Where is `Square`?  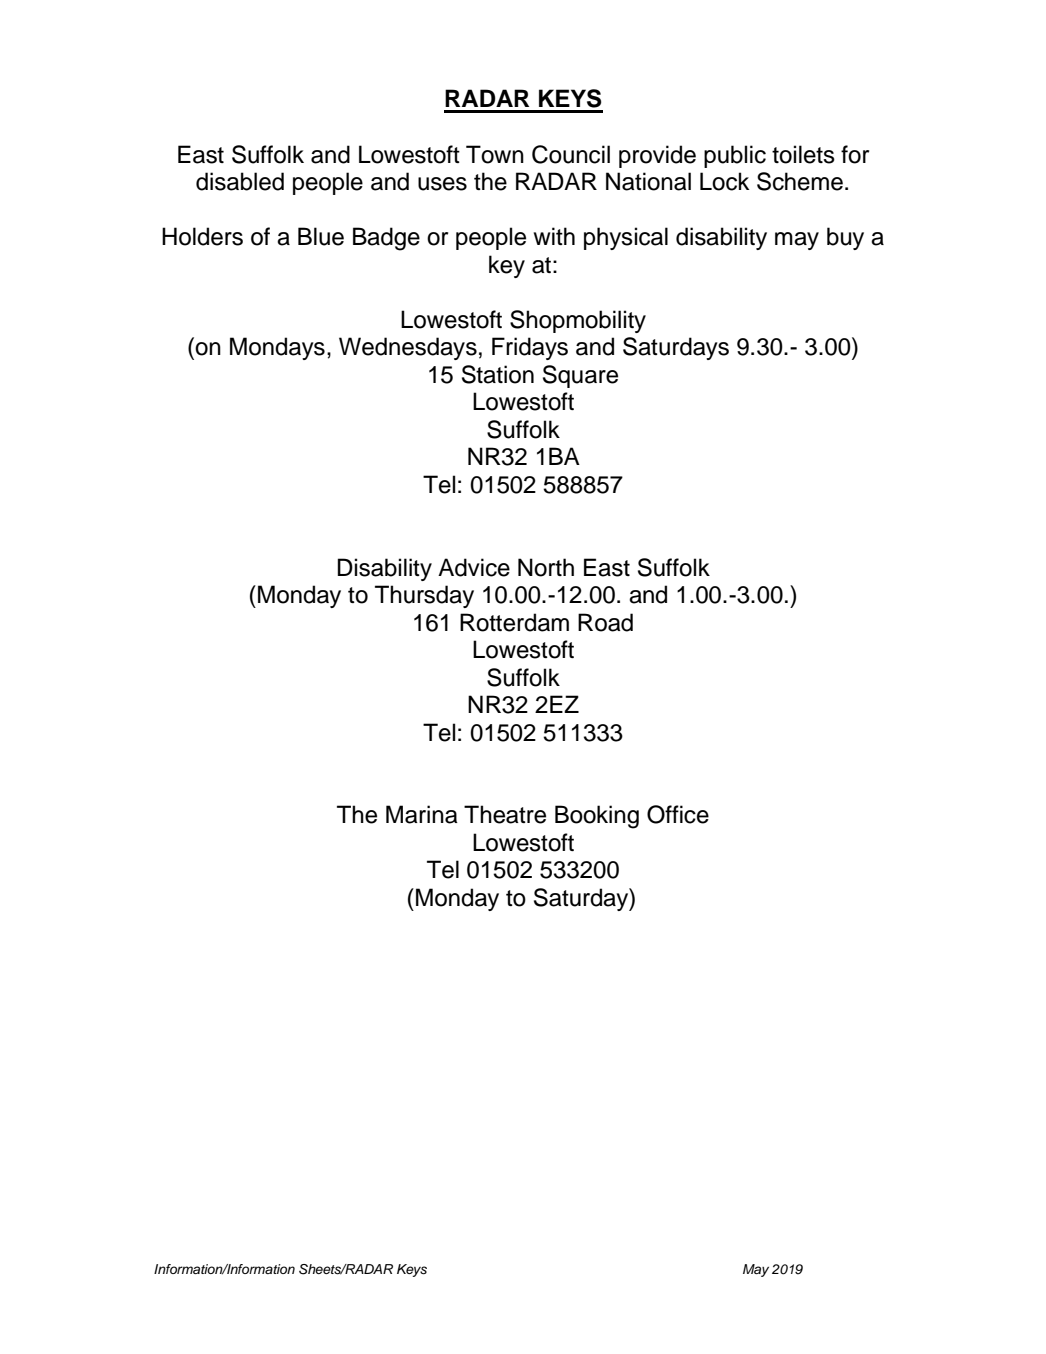
Square is located at coordinates (580, 376).
